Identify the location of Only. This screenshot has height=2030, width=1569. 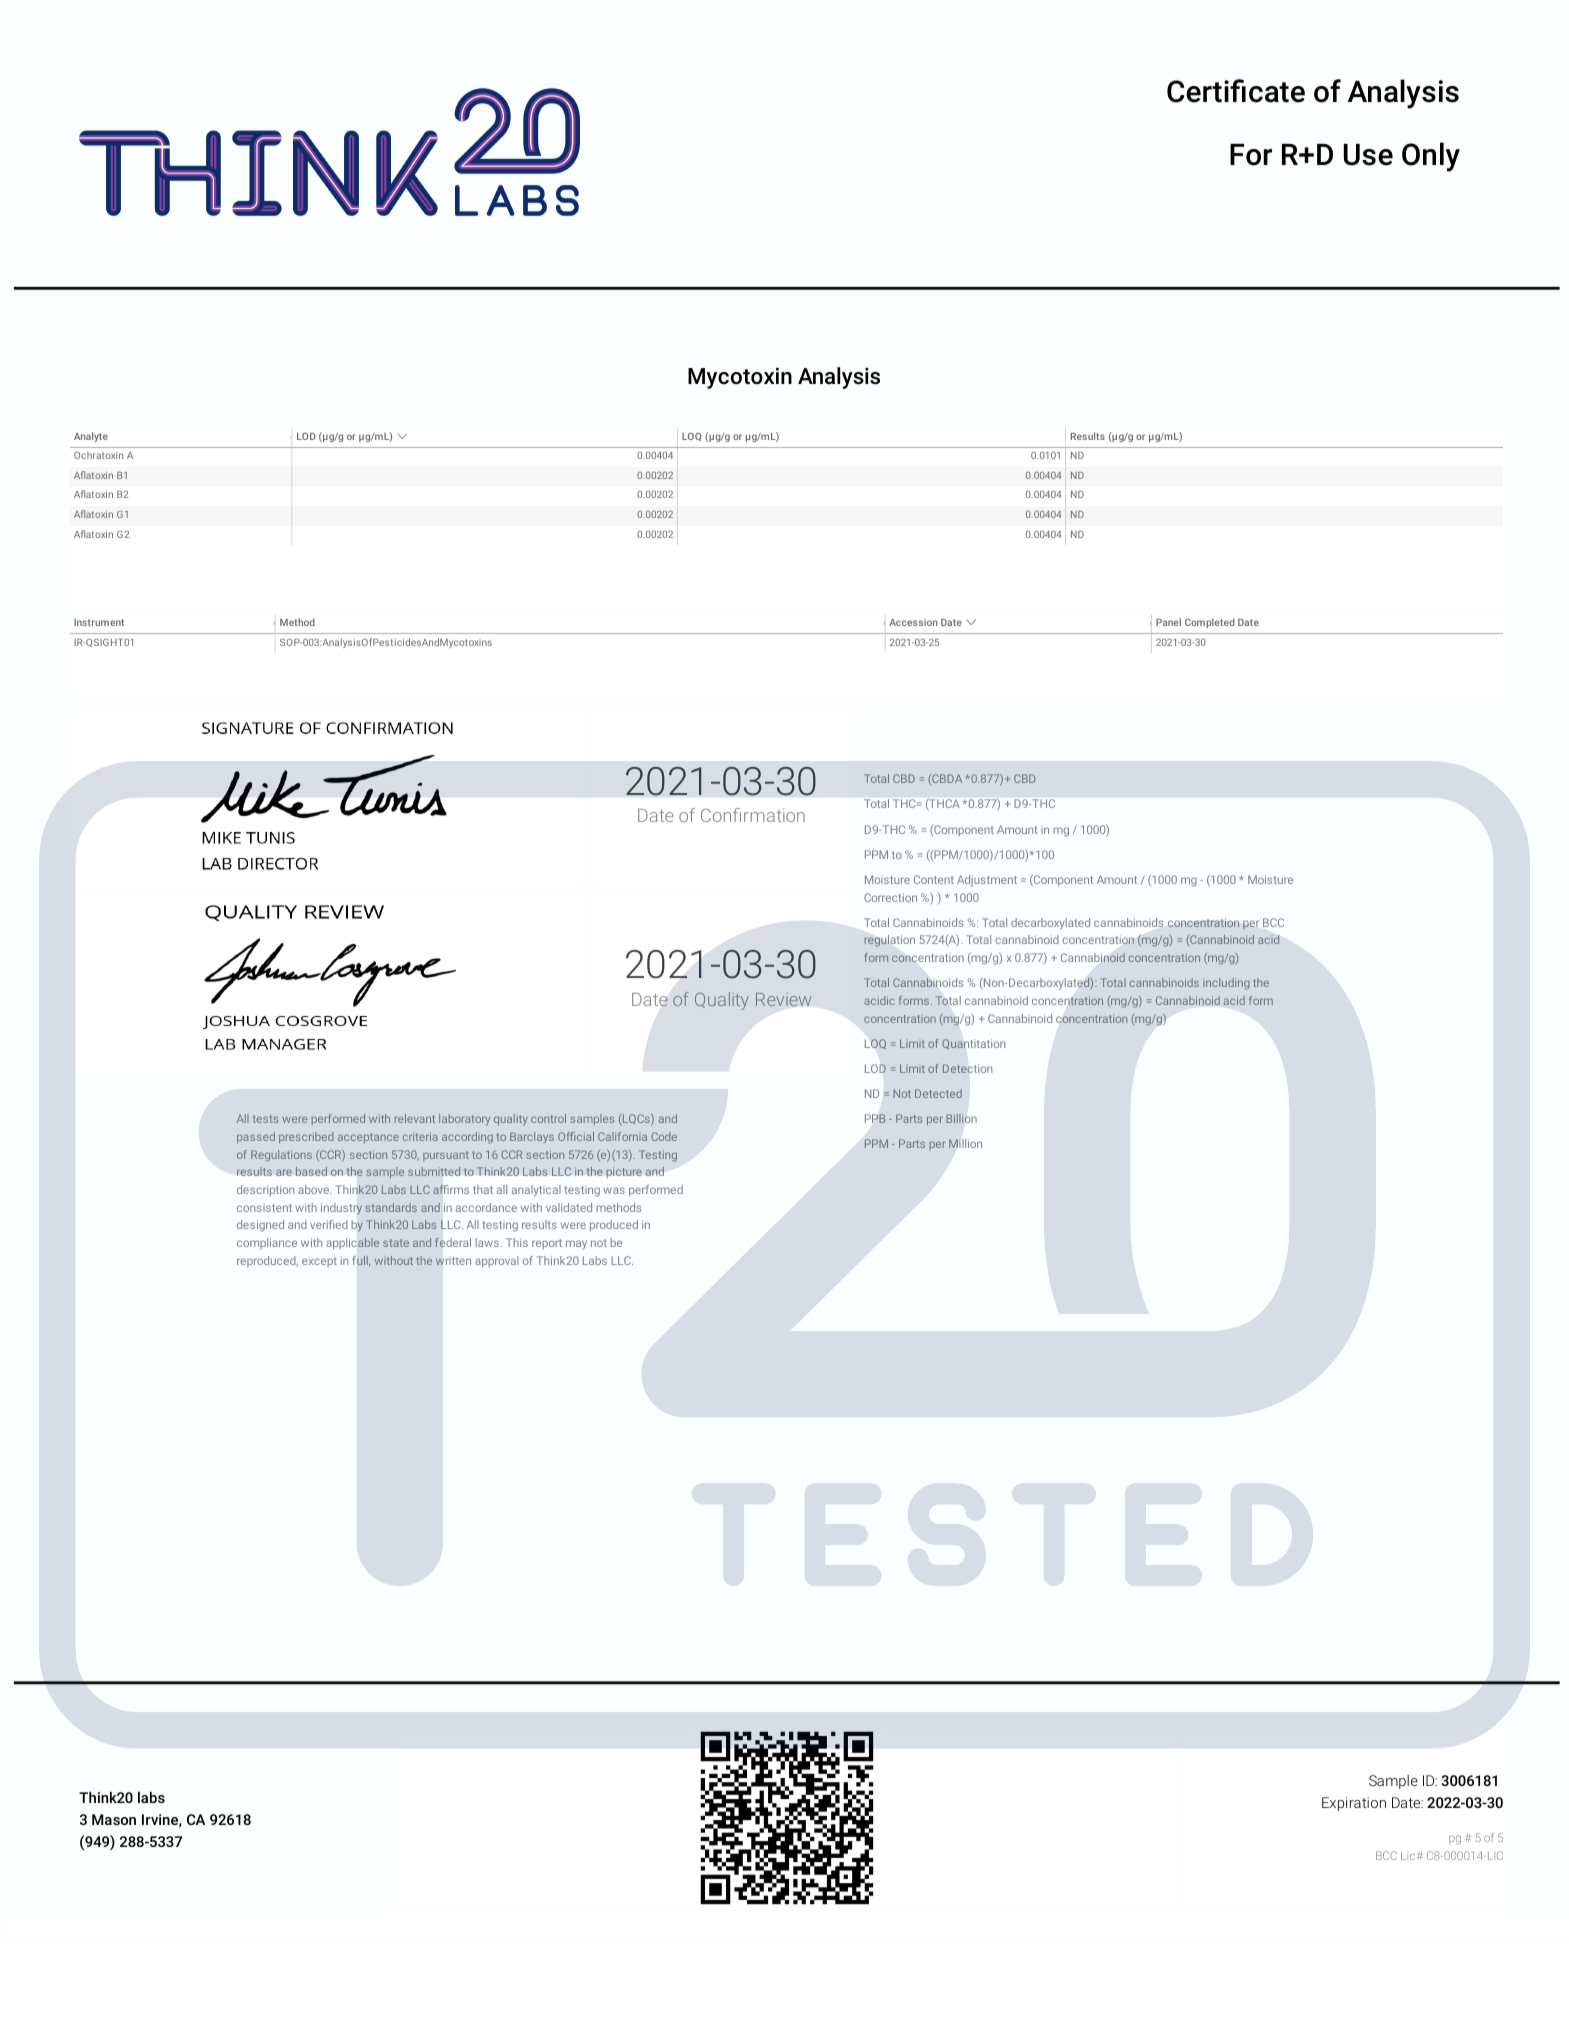
(1431, 157).
